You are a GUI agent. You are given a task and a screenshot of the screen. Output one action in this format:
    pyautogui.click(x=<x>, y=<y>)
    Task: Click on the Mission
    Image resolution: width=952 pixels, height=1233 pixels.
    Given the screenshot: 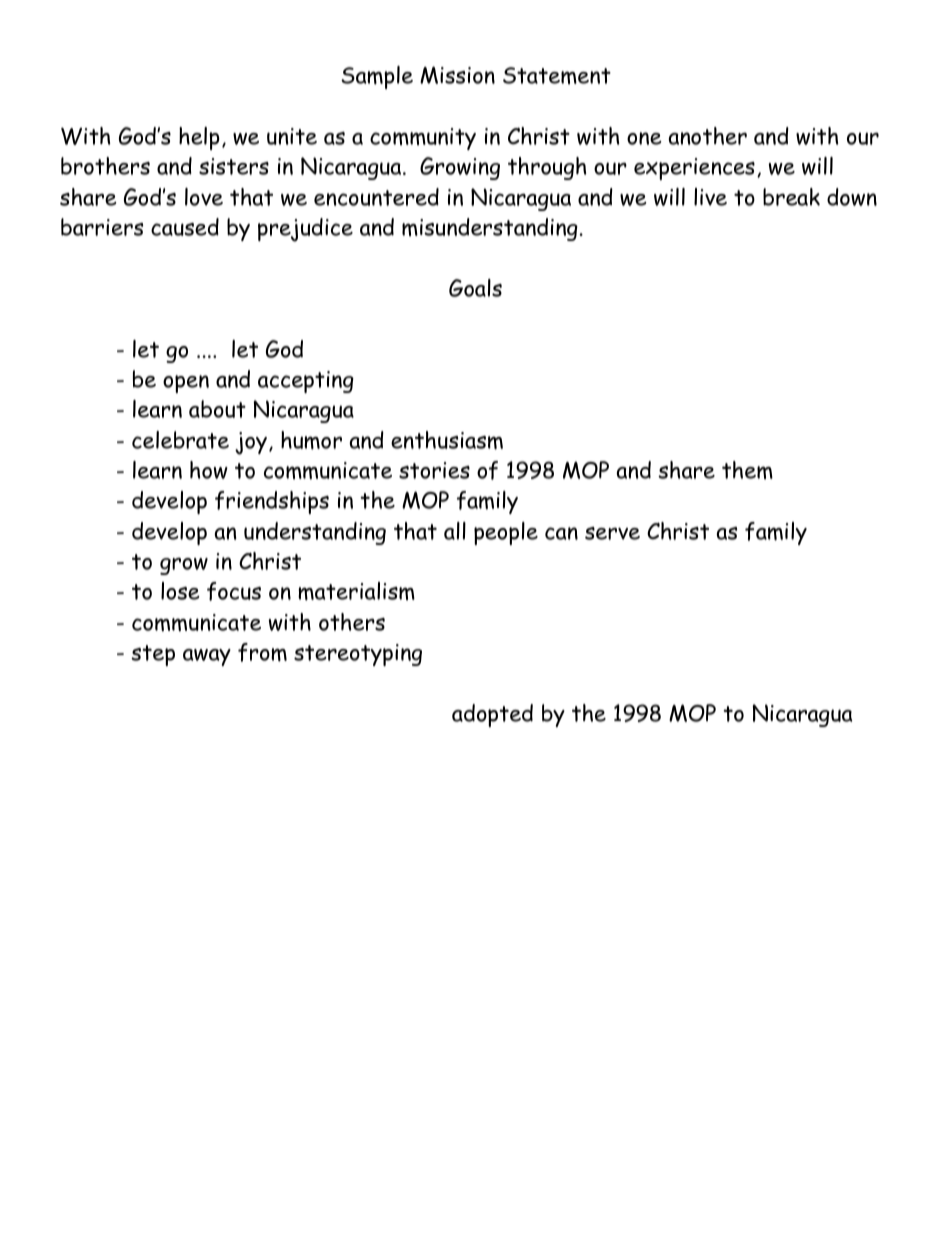 What is the action you would take?
    pyautogui.click(x=457, y=75)
